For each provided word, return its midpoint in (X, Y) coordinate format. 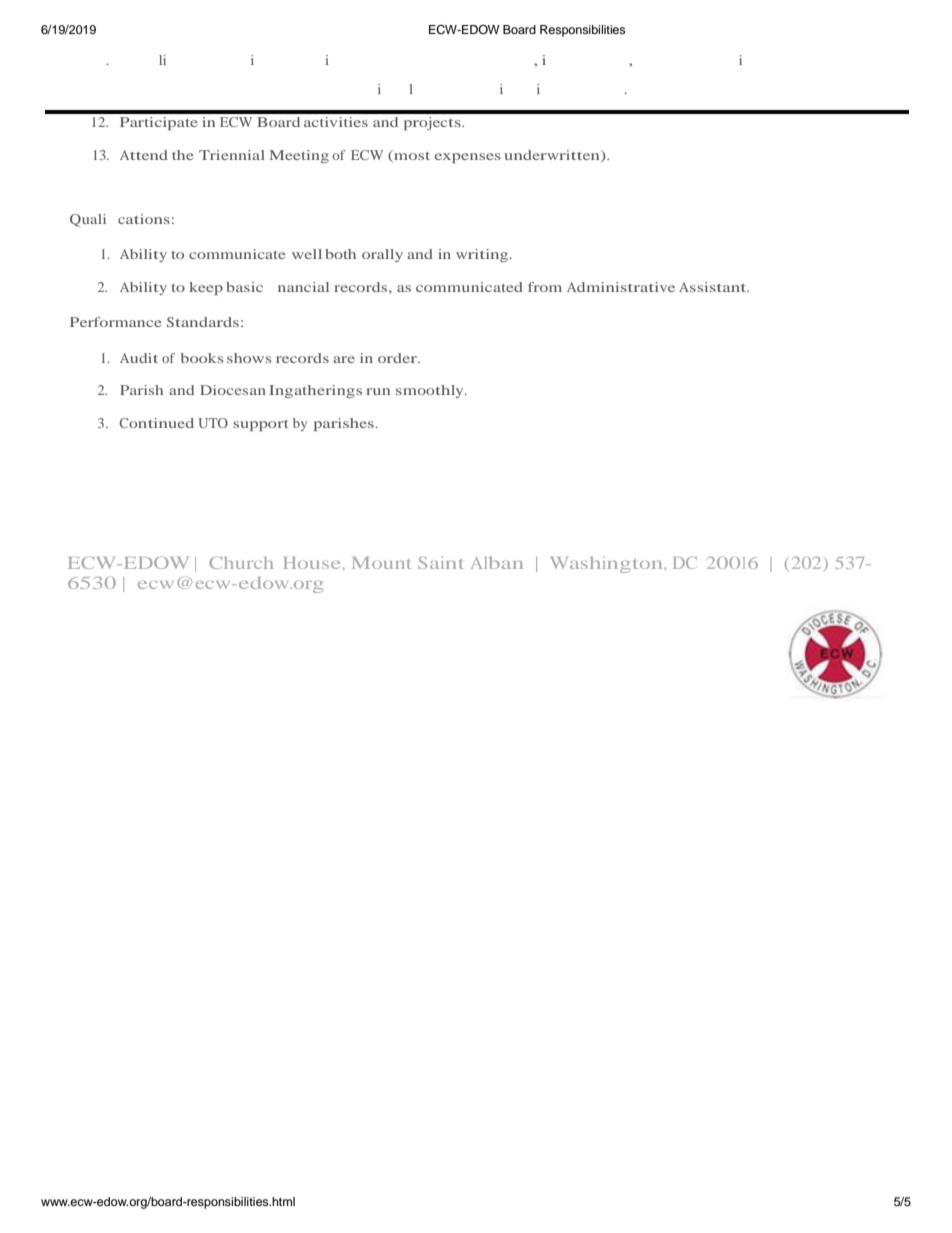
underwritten (553, 156)
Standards (203, 322)
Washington (608, 564)
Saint (441, 562)
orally (382, 255)
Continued (156, 423)
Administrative (621, 287)
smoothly (431, 391)
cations (144, 219)
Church (241, 562)
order (398, 358)
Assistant (714, 287)
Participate (159, 123)
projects (433, 123)
